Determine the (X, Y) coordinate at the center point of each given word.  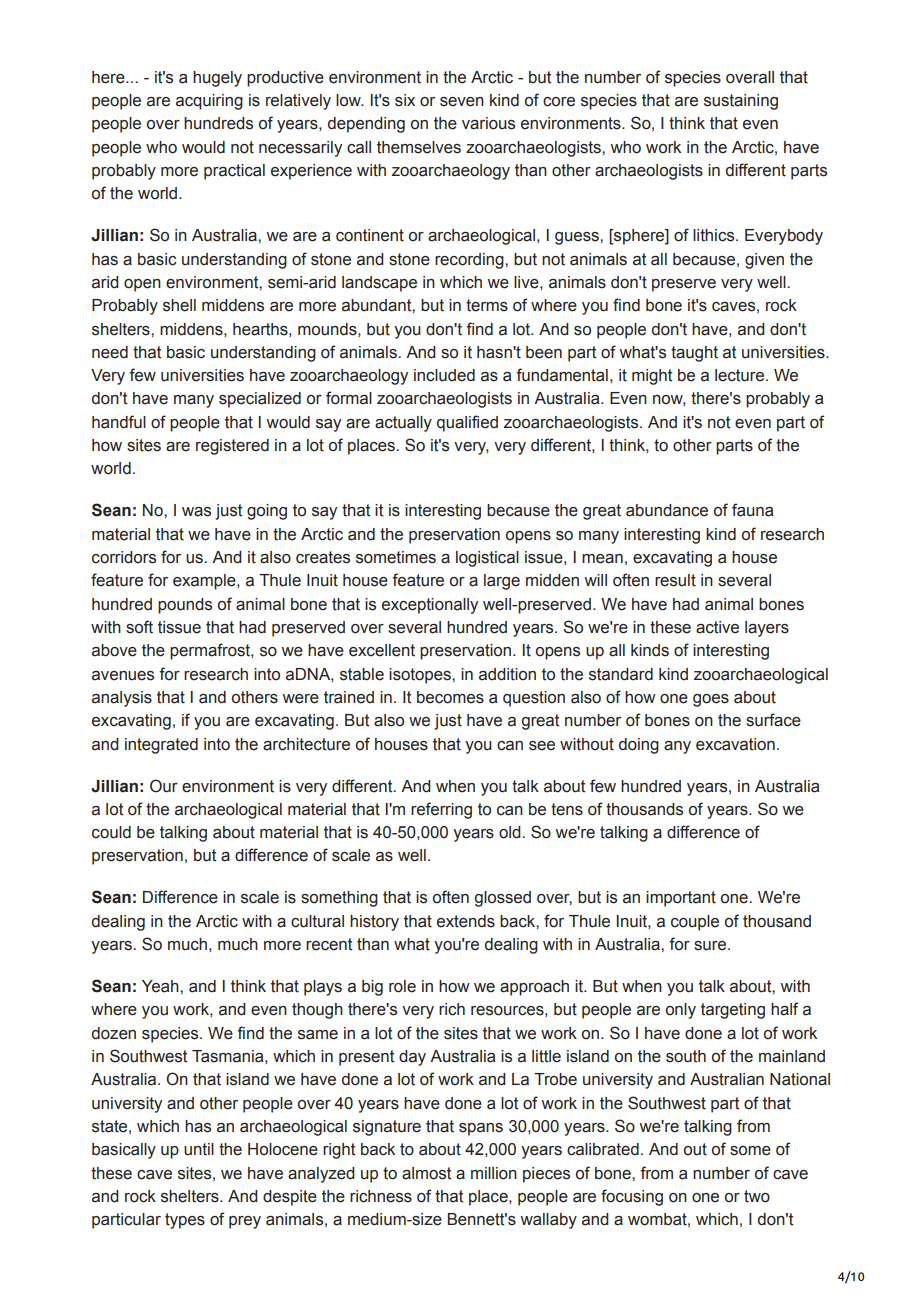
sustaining (741, 102)
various (488, 123)
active (717, 627)
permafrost (211, 651)
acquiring (209, 102)
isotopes (421, 676)
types (185, 1221)
